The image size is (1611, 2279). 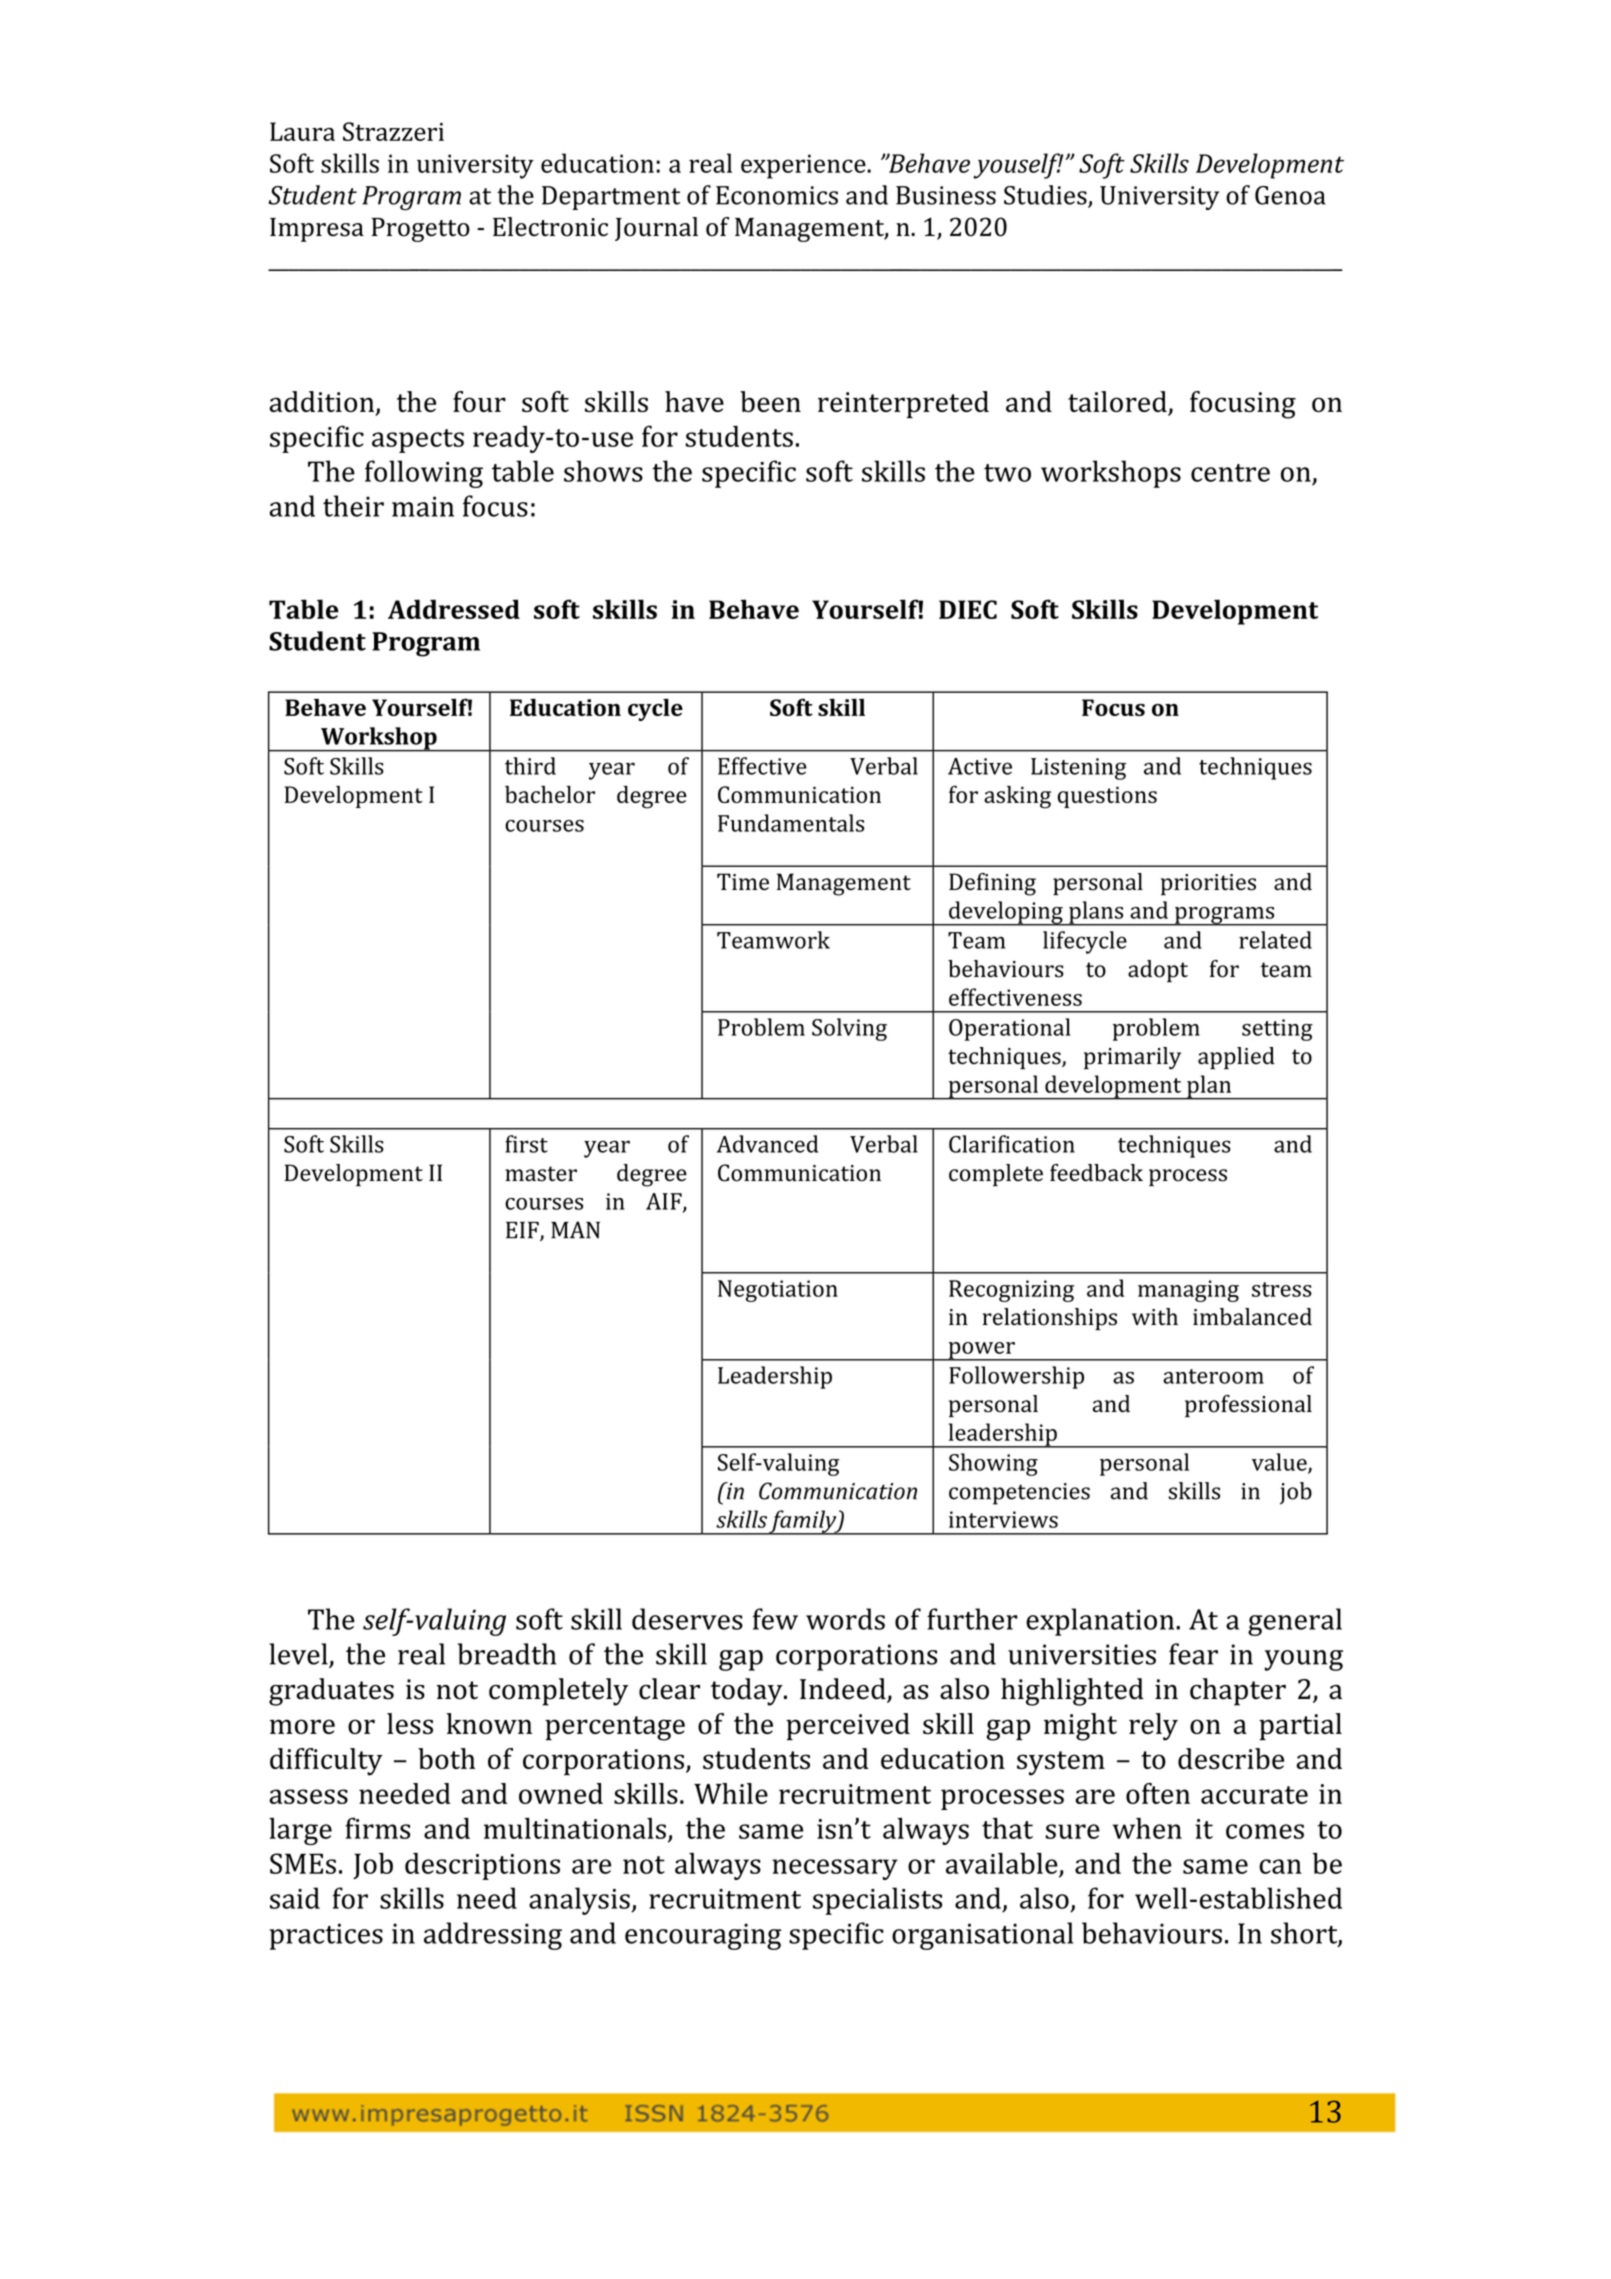 I want to click on descriptions, so click(x=482, y=1866).
